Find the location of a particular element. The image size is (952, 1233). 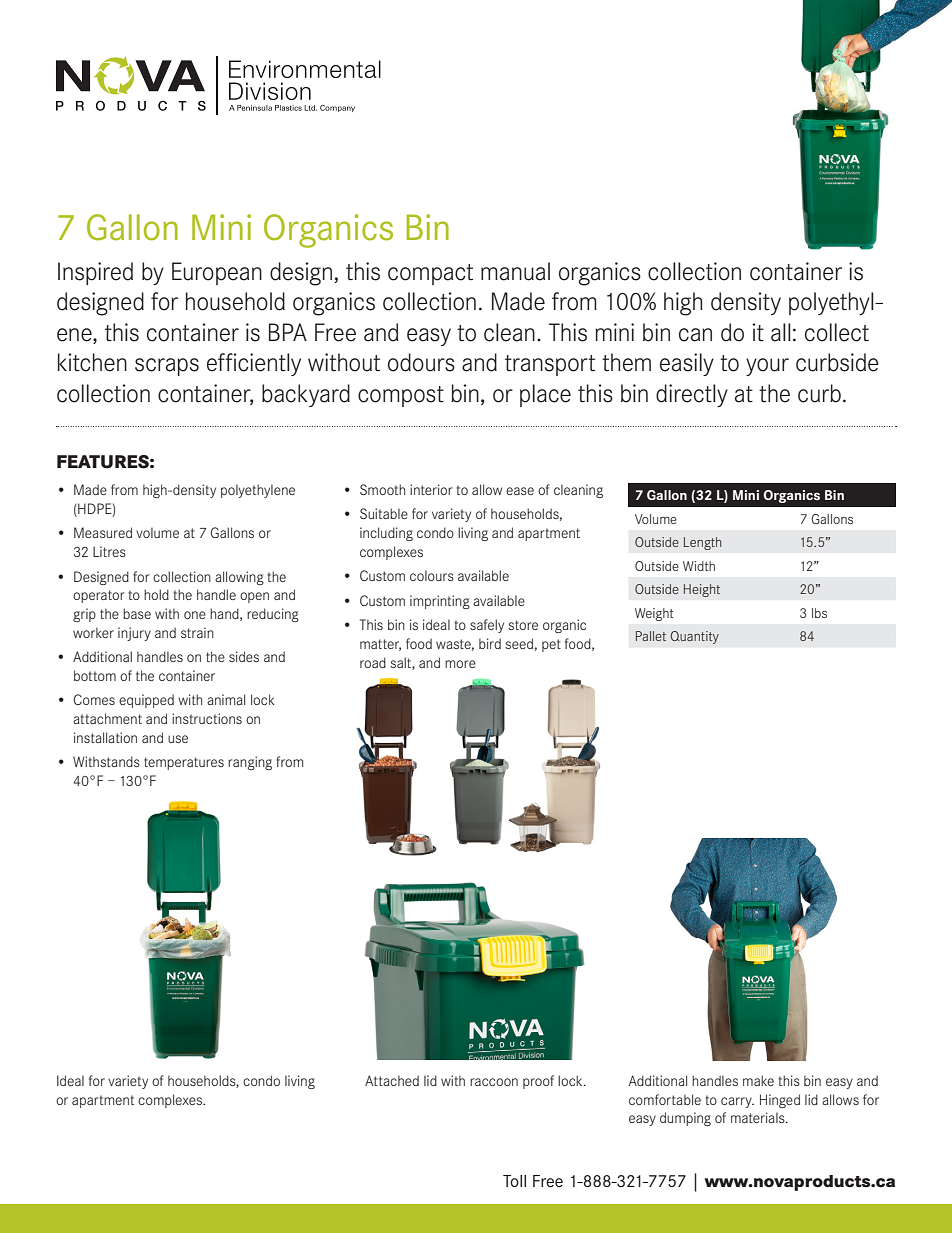

temperatures is located at coordinates (184, 763).
